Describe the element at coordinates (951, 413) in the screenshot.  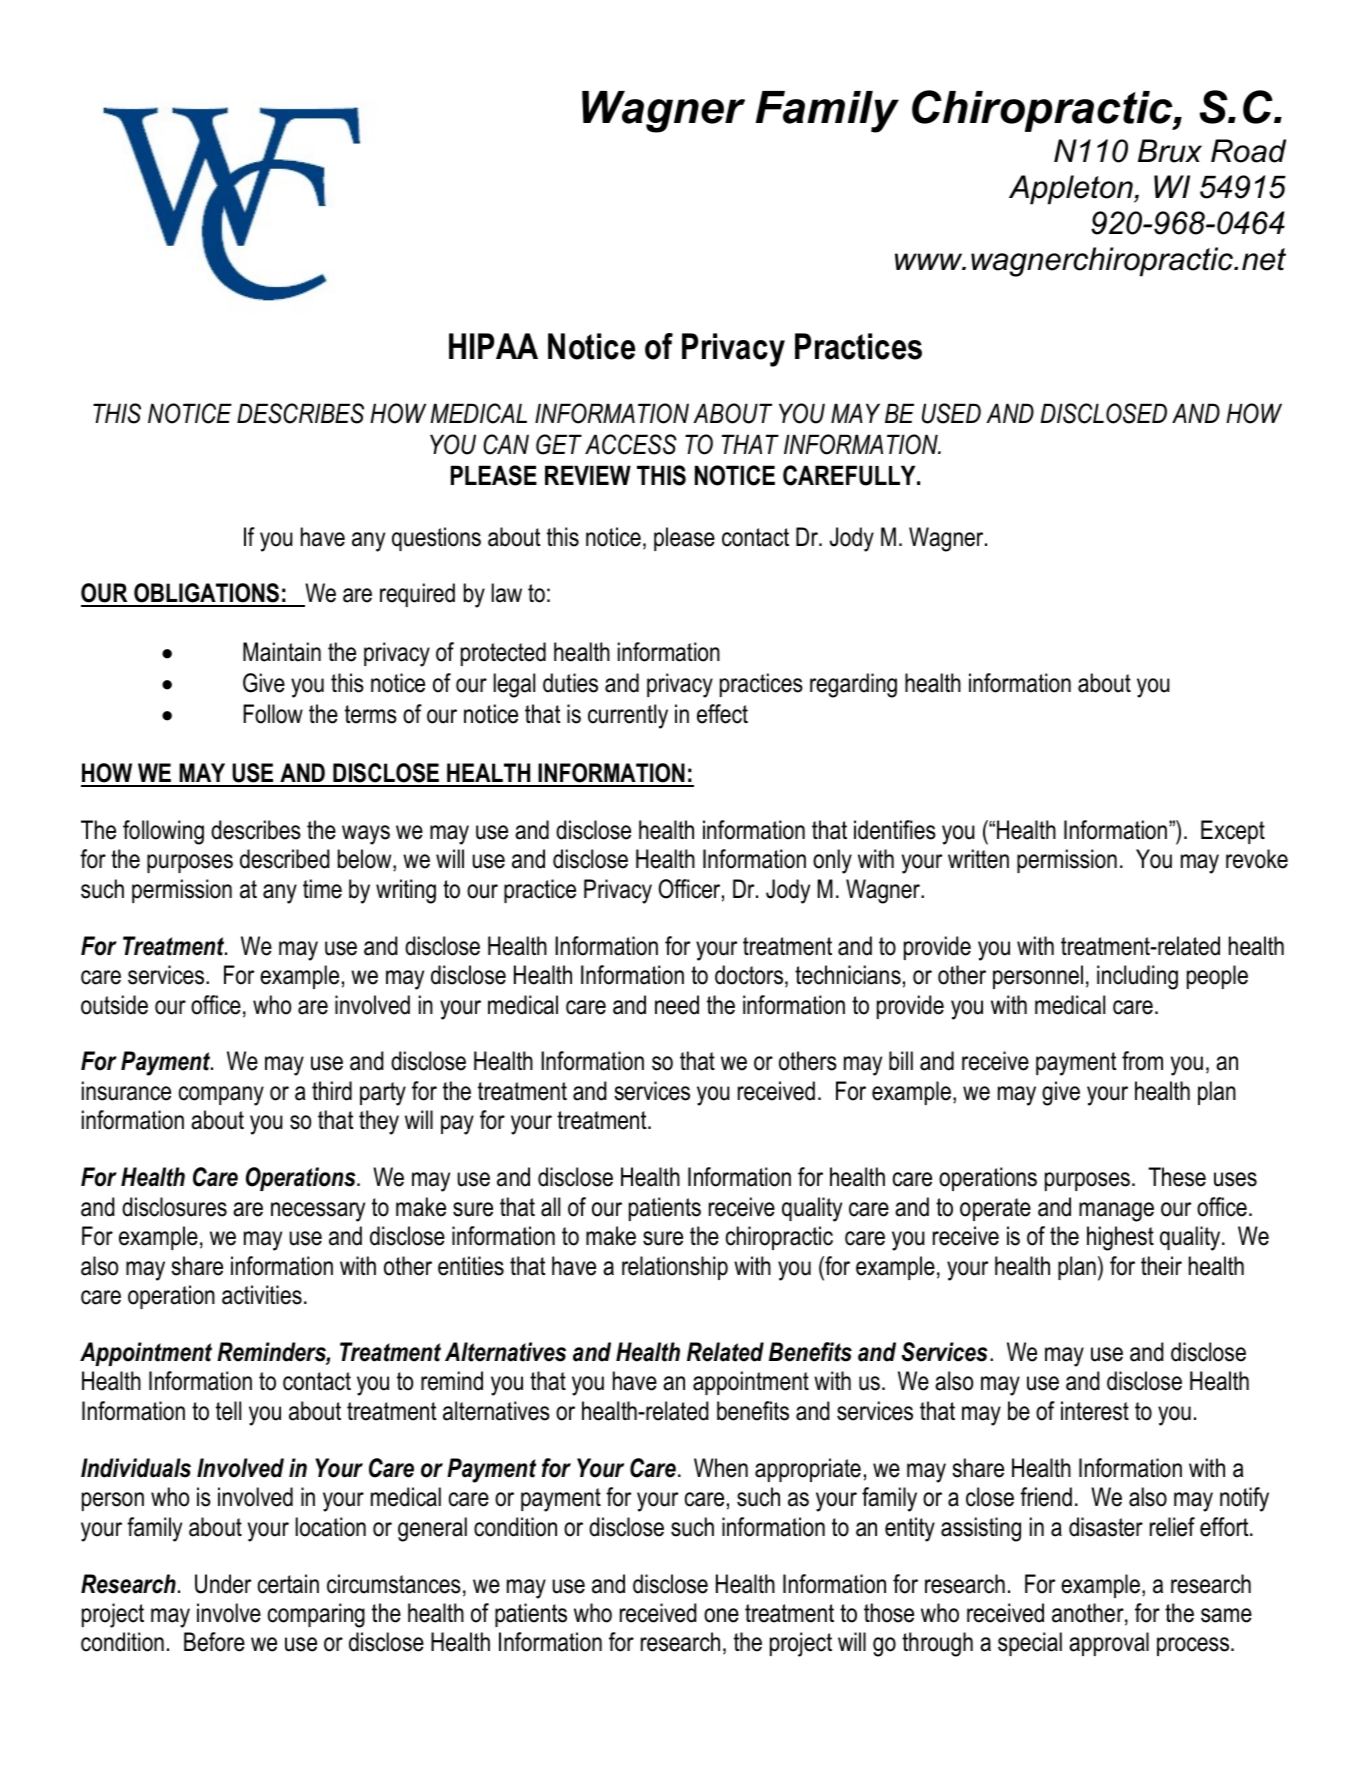
I see `USED` at that location.
